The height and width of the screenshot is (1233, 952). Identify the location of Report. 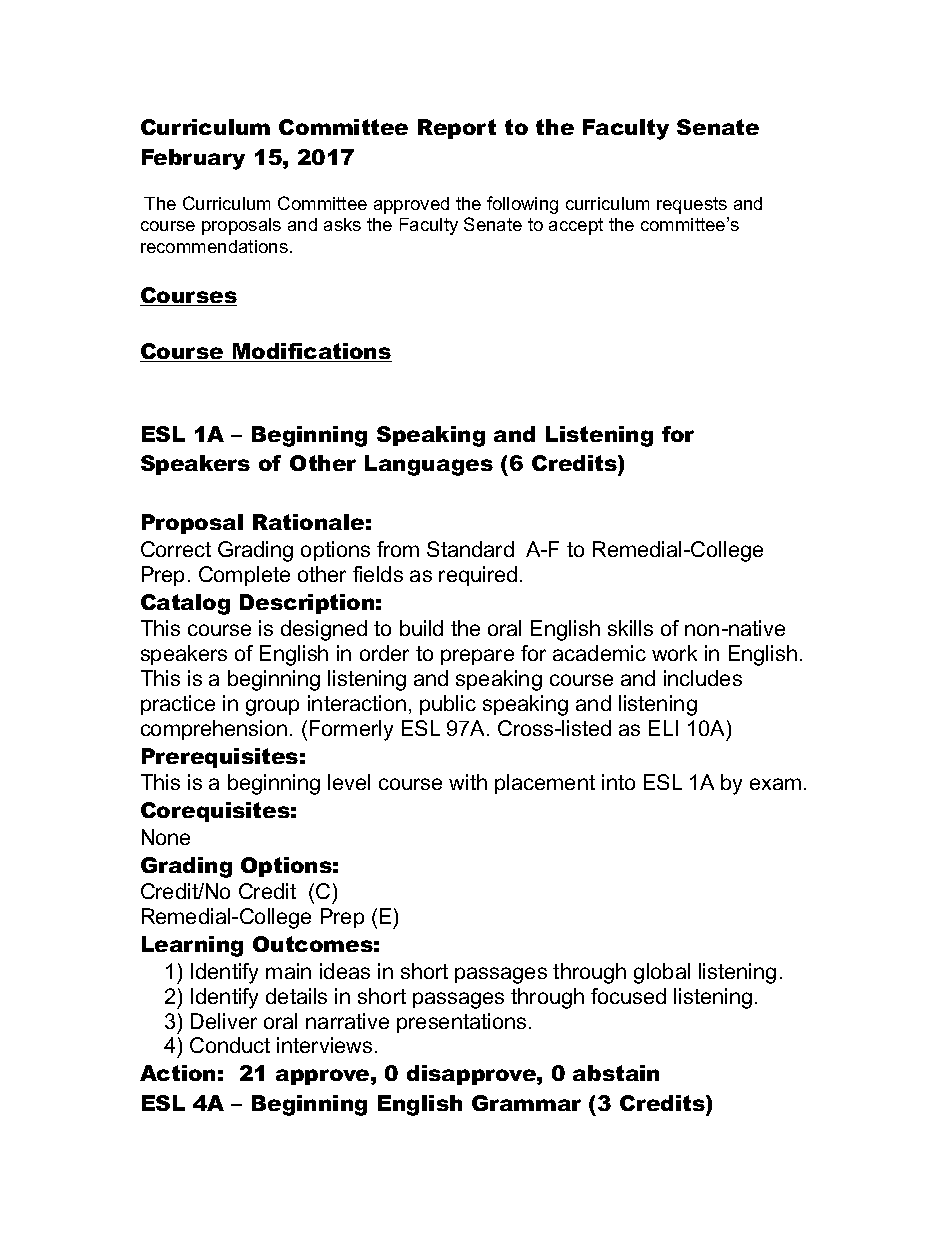
(457, 129).
